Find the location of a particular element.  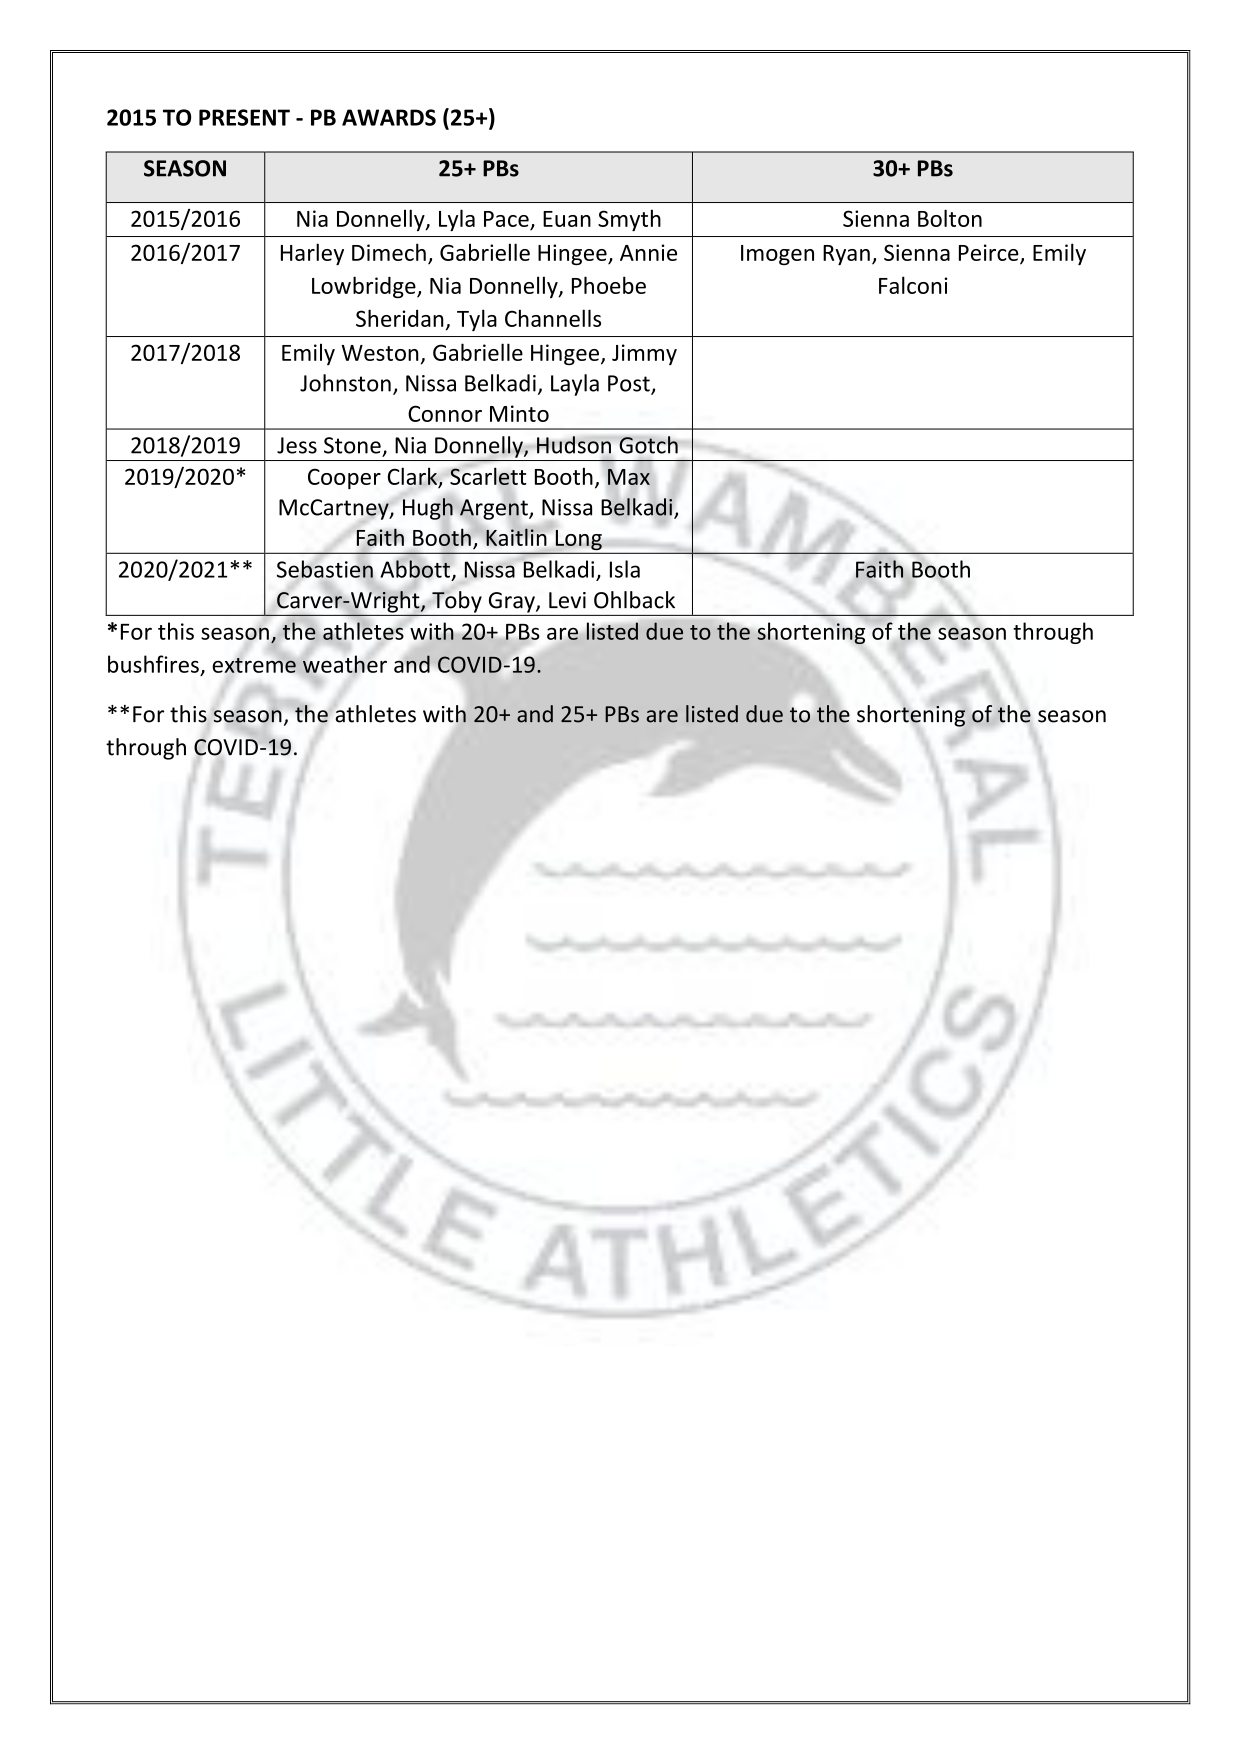

Johnston is located at coordinates (345, 383).
